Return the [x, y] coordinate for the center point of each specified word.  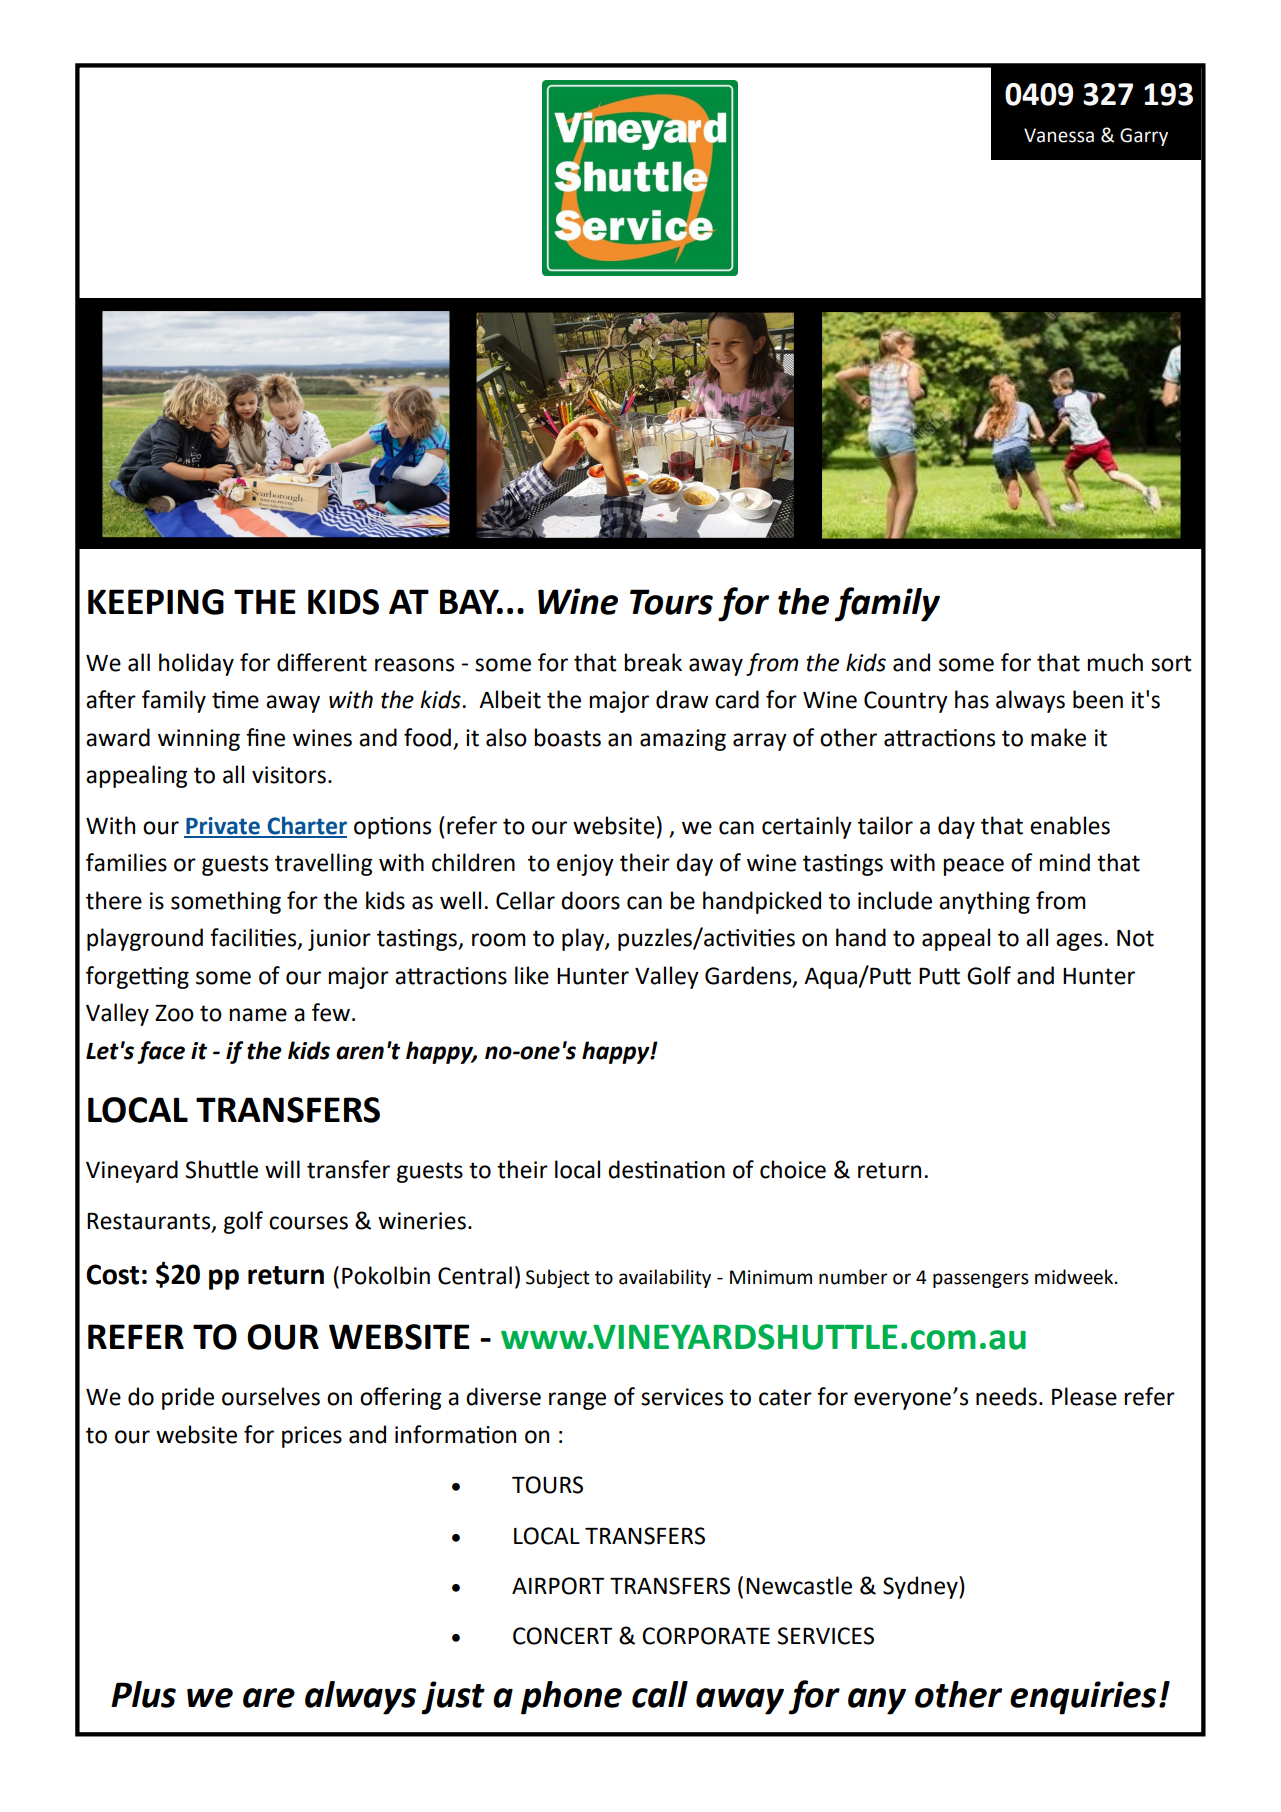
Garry [1144, 137]
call [660, 1694]
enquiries [1083, 1698]
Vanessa [1059, 135]
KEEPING [156, 602]
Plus [143, 1694]
